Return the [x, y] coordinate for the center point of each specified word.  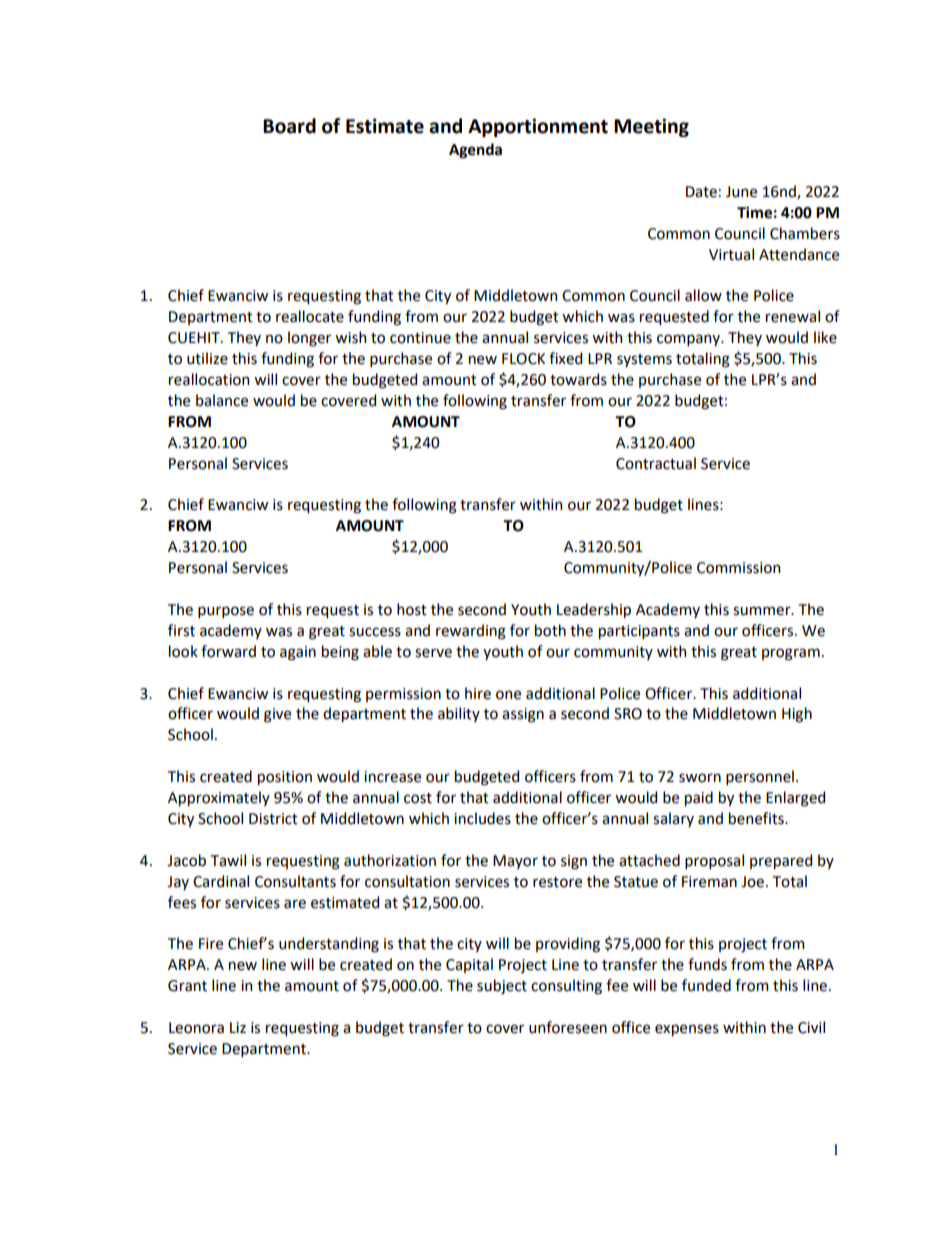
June [741, 192]
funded [706, 985]
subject [502, 986]
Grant [187, 986]
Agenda [475, 151]
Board [289, 126]
